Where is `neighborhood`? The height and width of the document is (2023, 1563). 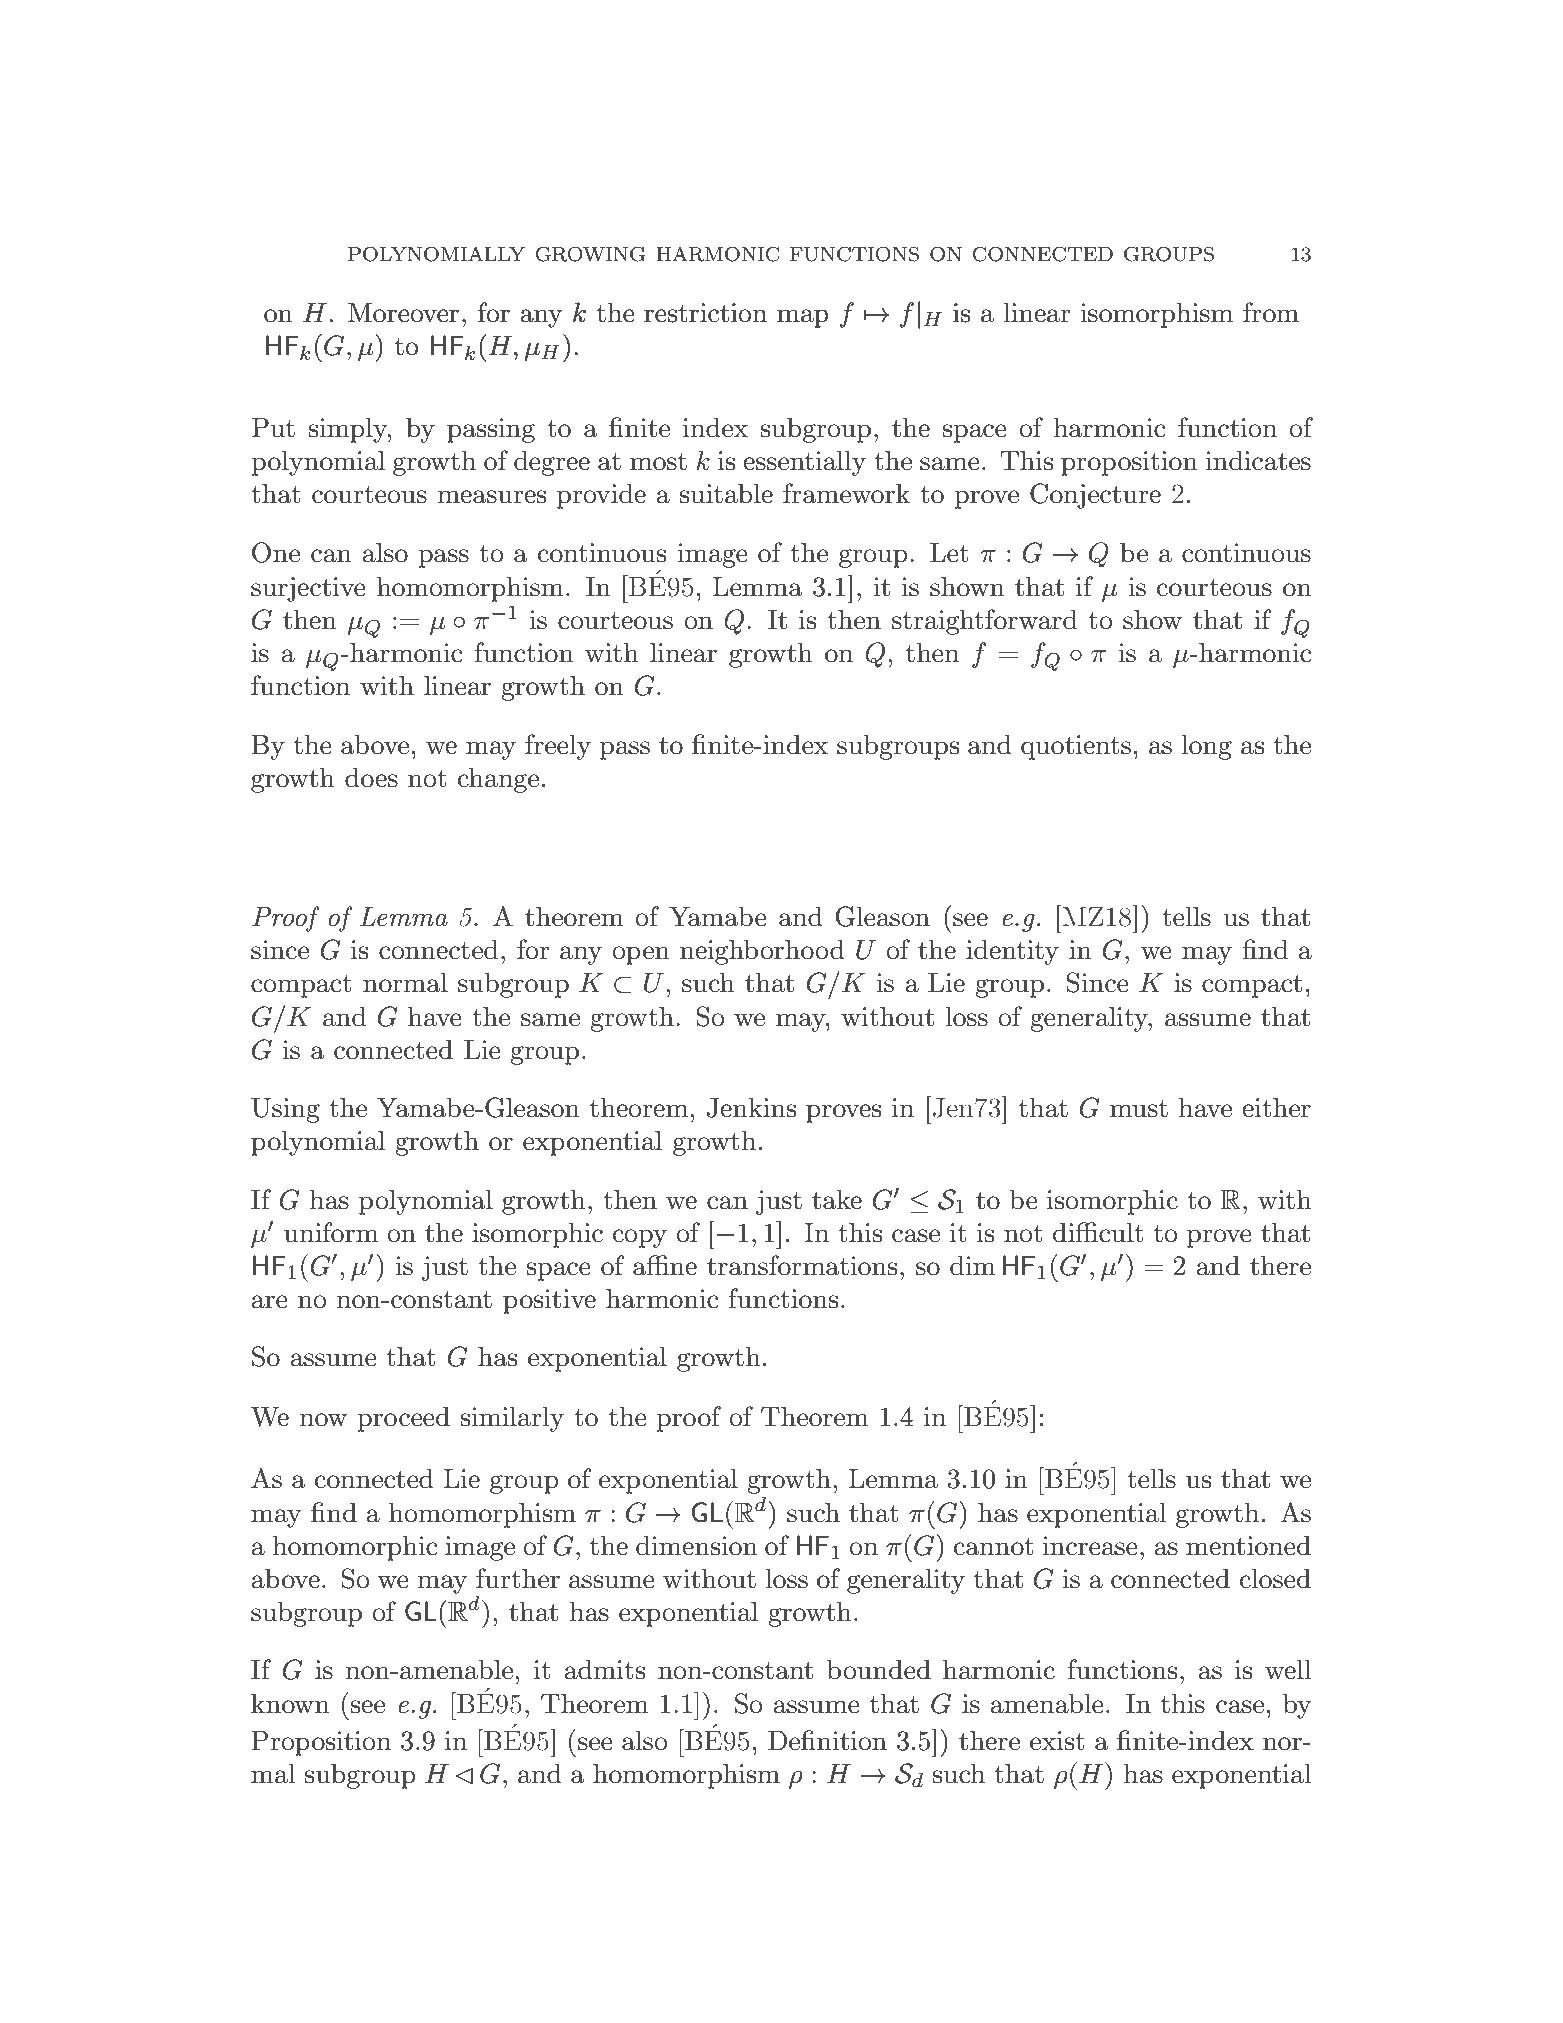 neighborhood is located at coordinates (762, 952).
